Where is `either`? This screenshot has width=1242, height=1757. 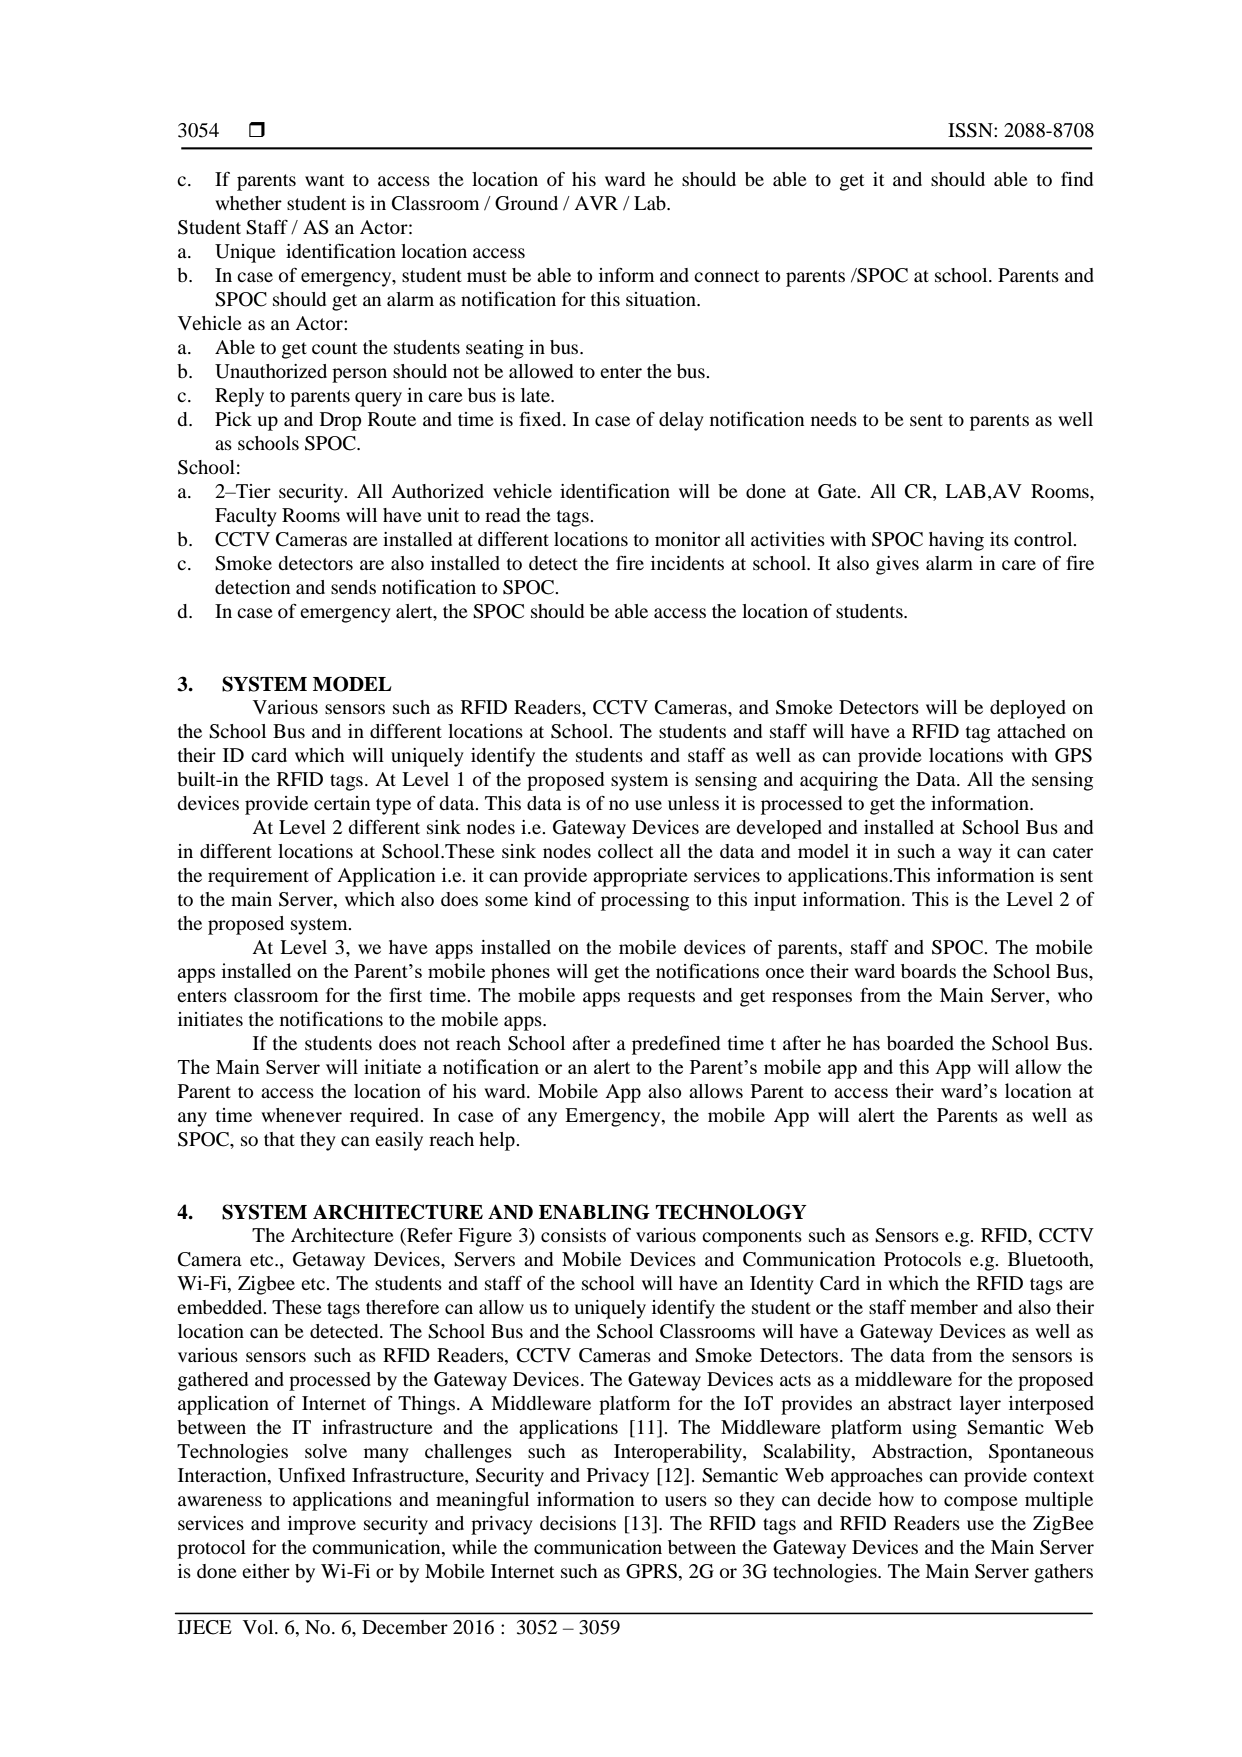 either is located at coordinates (266, 1571).
